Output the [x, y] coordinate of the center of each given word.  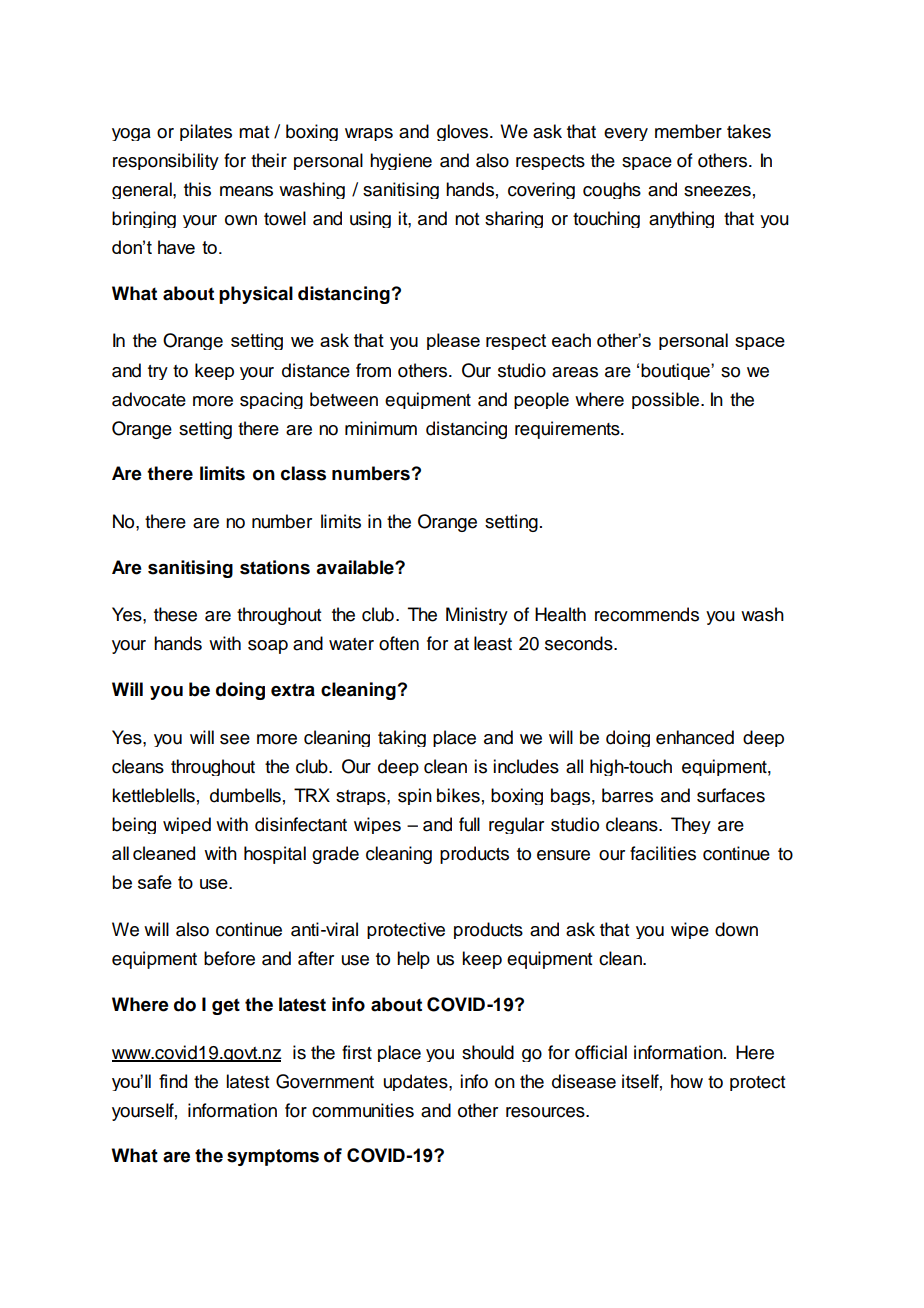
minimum [381, 428]
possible [667, 400]
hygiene [401, 161]
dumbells [245, 795]
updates [417, 1082]
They [691, 825]
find [173, 1081]
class [303, 473]
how [687, 1081]
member [688, 131]
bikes [458, 795]
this [197, 189]
